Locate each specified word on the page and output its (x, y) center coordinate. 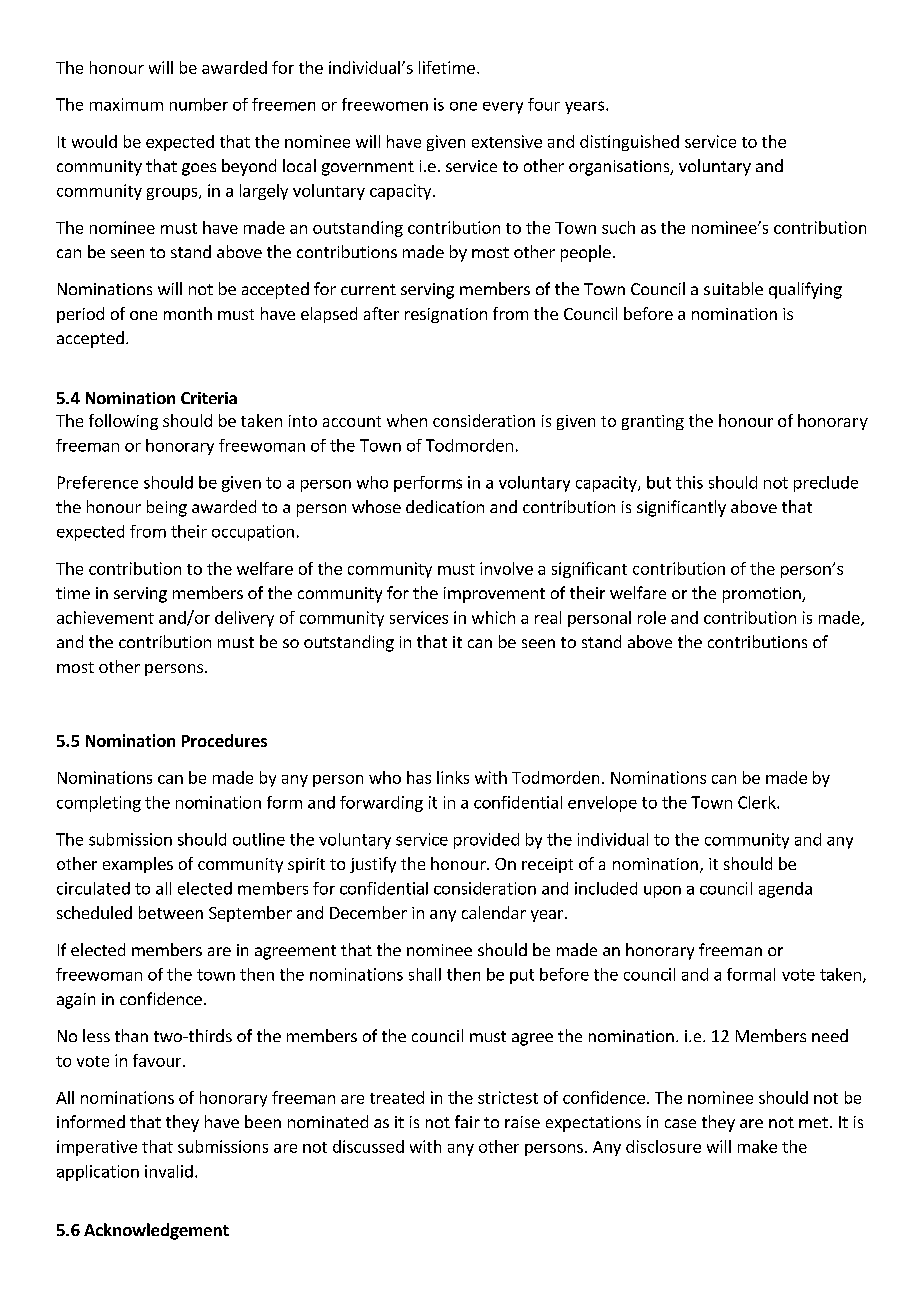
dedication (445, 506)
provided (486, 841)
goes (199, 169)
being (167, 508)
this (689, 482)
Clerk (758, 802)
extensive (507, 141)
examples (138, 865)
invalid (169, 1171)
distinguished (629, 143)
